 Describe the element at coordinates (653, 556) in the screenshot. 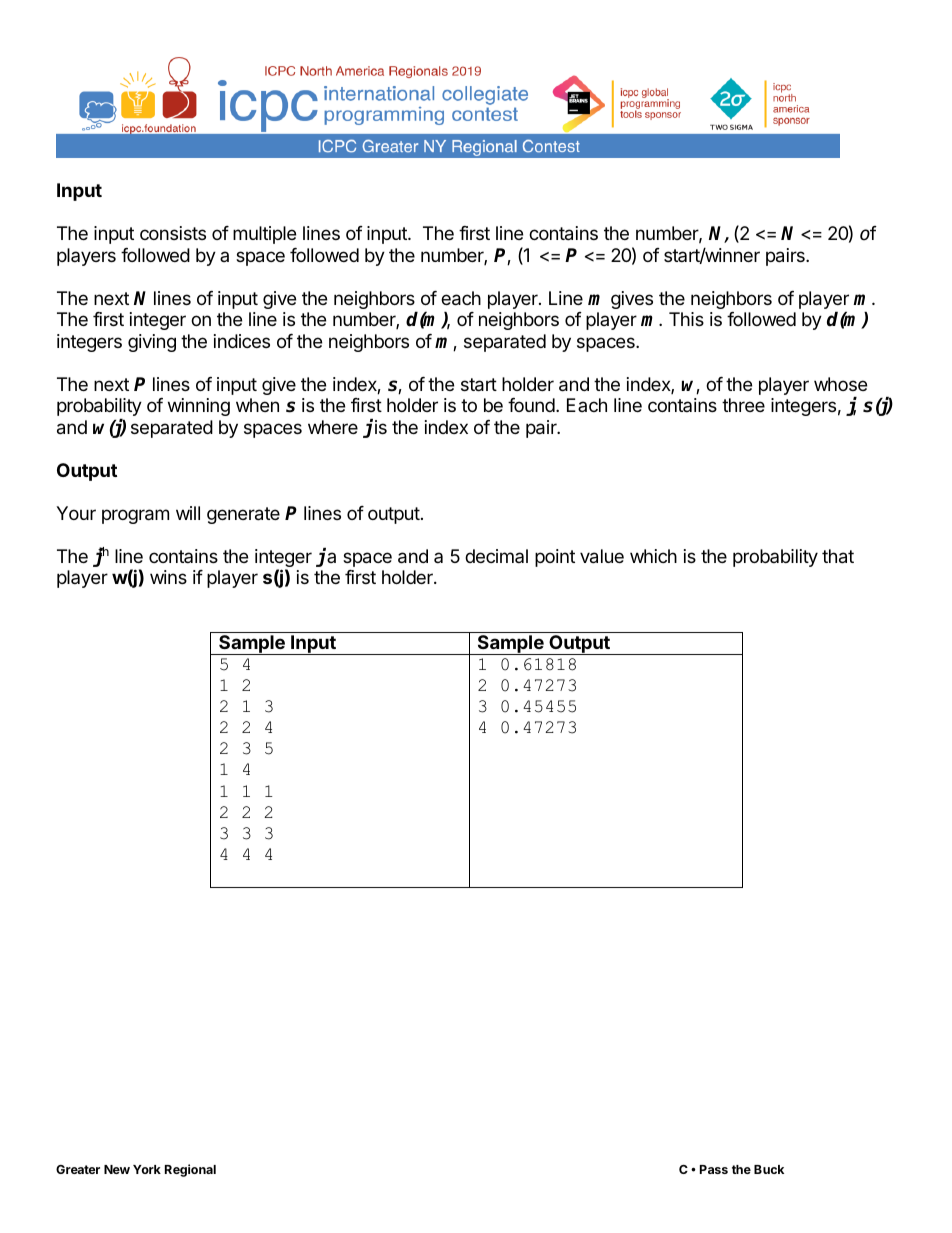

I see `which` at that location.
